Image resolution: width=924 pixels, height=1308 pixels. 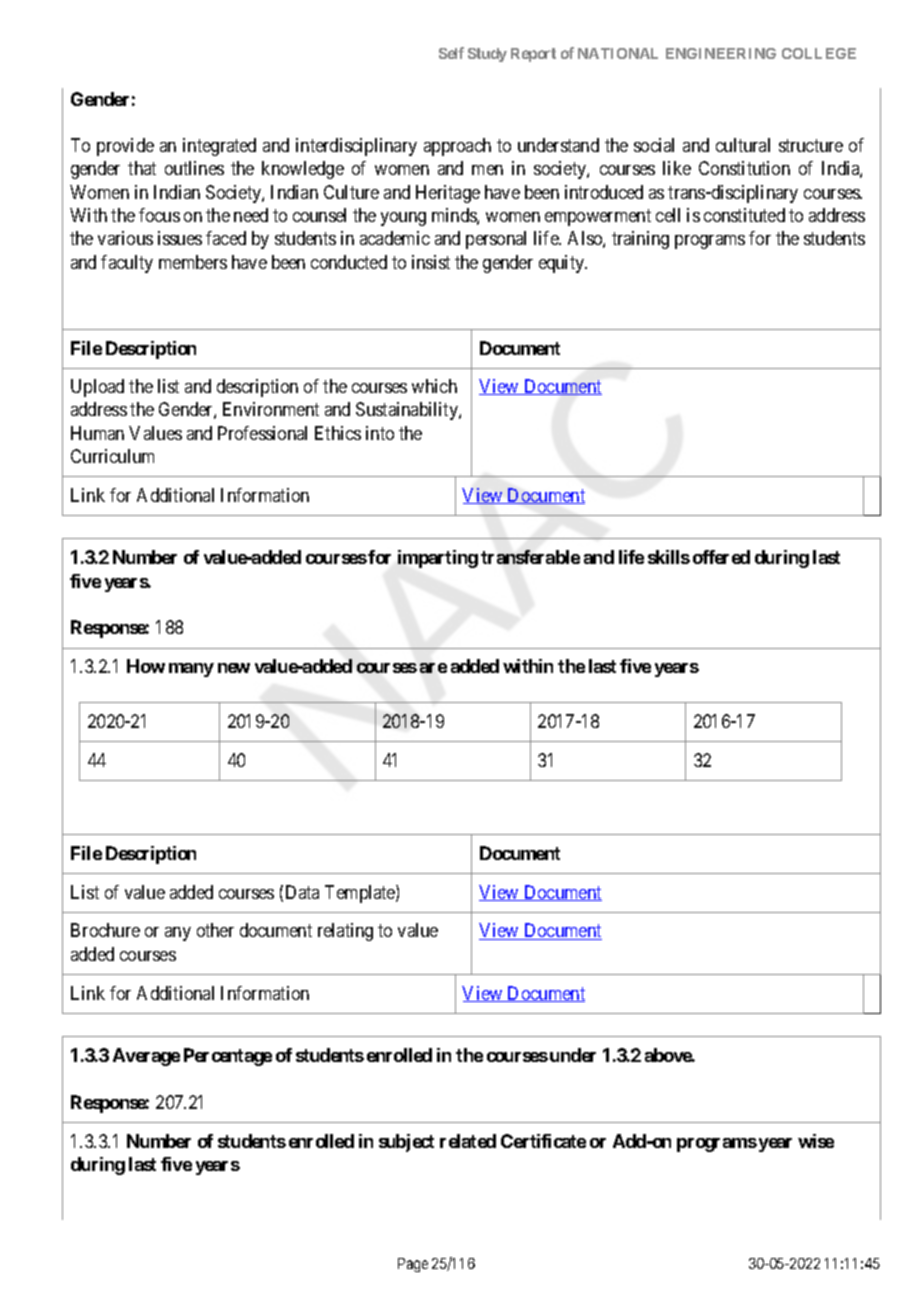 What do you see at coordinates (215, 930) in the page?
I see `other` at bounding box center [215, 930].
